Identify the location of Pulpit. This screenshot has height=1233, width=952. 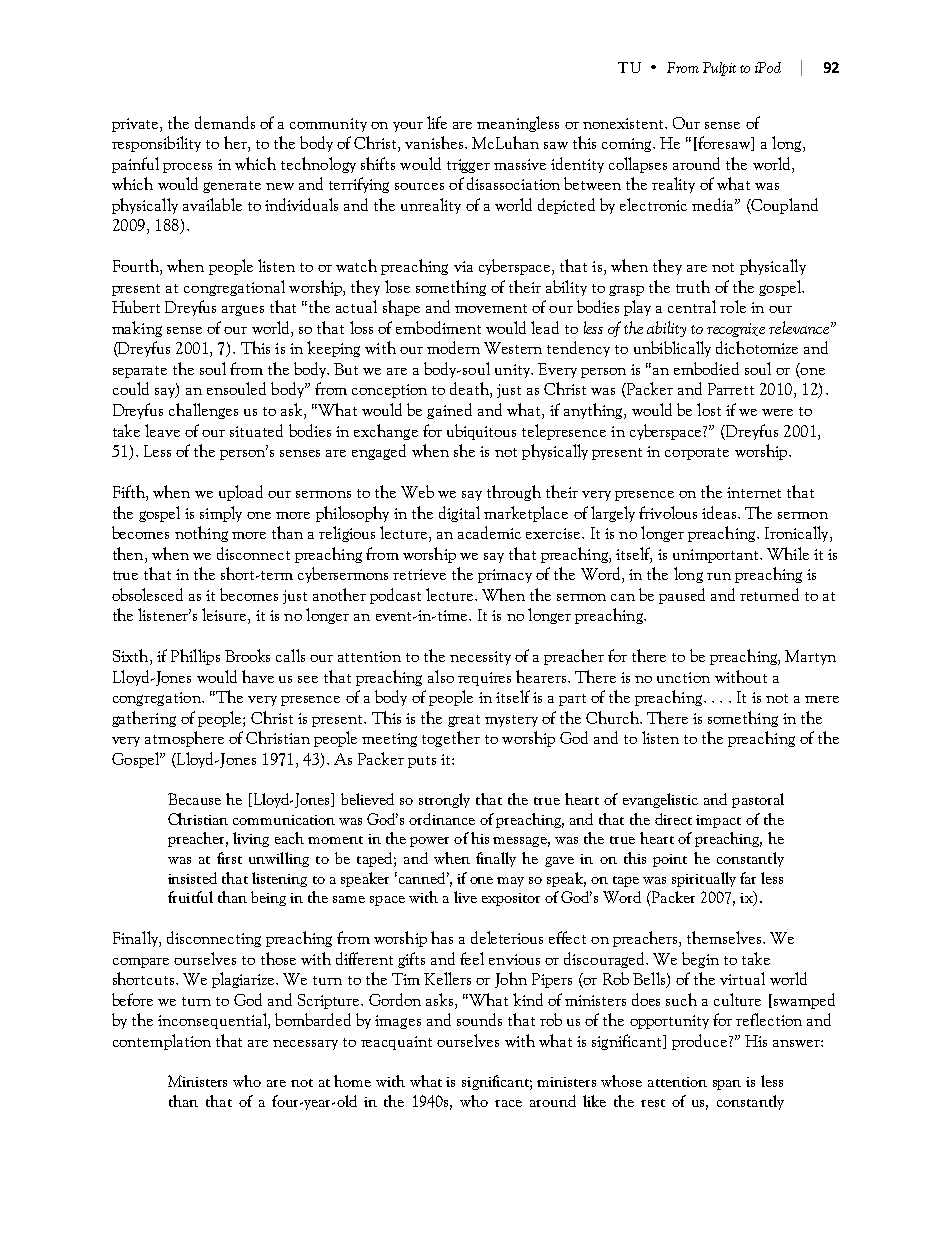
(719, 69).
